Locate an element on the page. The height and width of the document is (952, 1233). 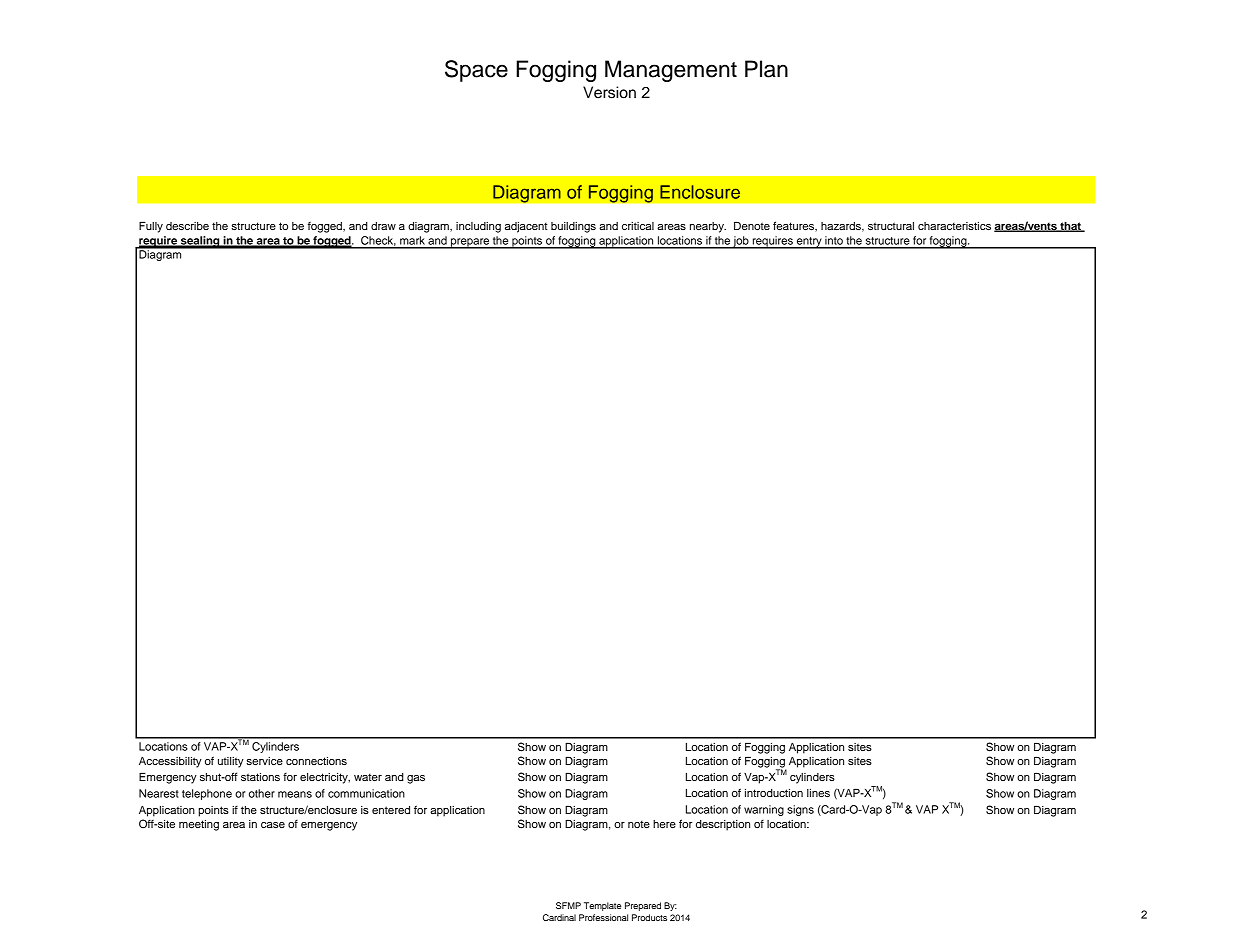
case is located at coordinates (273, 825).
